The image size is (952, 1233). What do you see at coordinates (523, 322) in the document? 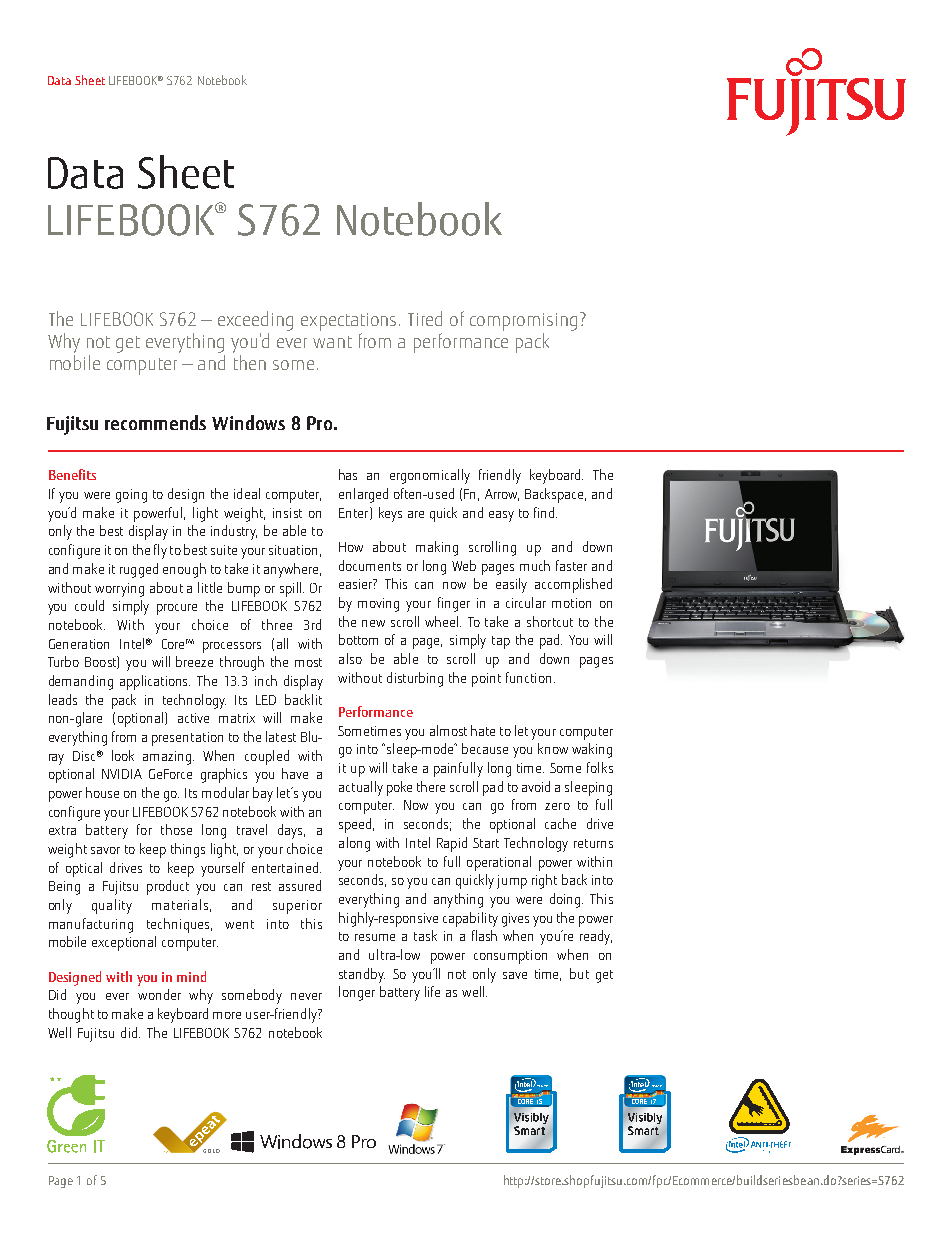
I see `compromising` at bounding box center [523, 322].
